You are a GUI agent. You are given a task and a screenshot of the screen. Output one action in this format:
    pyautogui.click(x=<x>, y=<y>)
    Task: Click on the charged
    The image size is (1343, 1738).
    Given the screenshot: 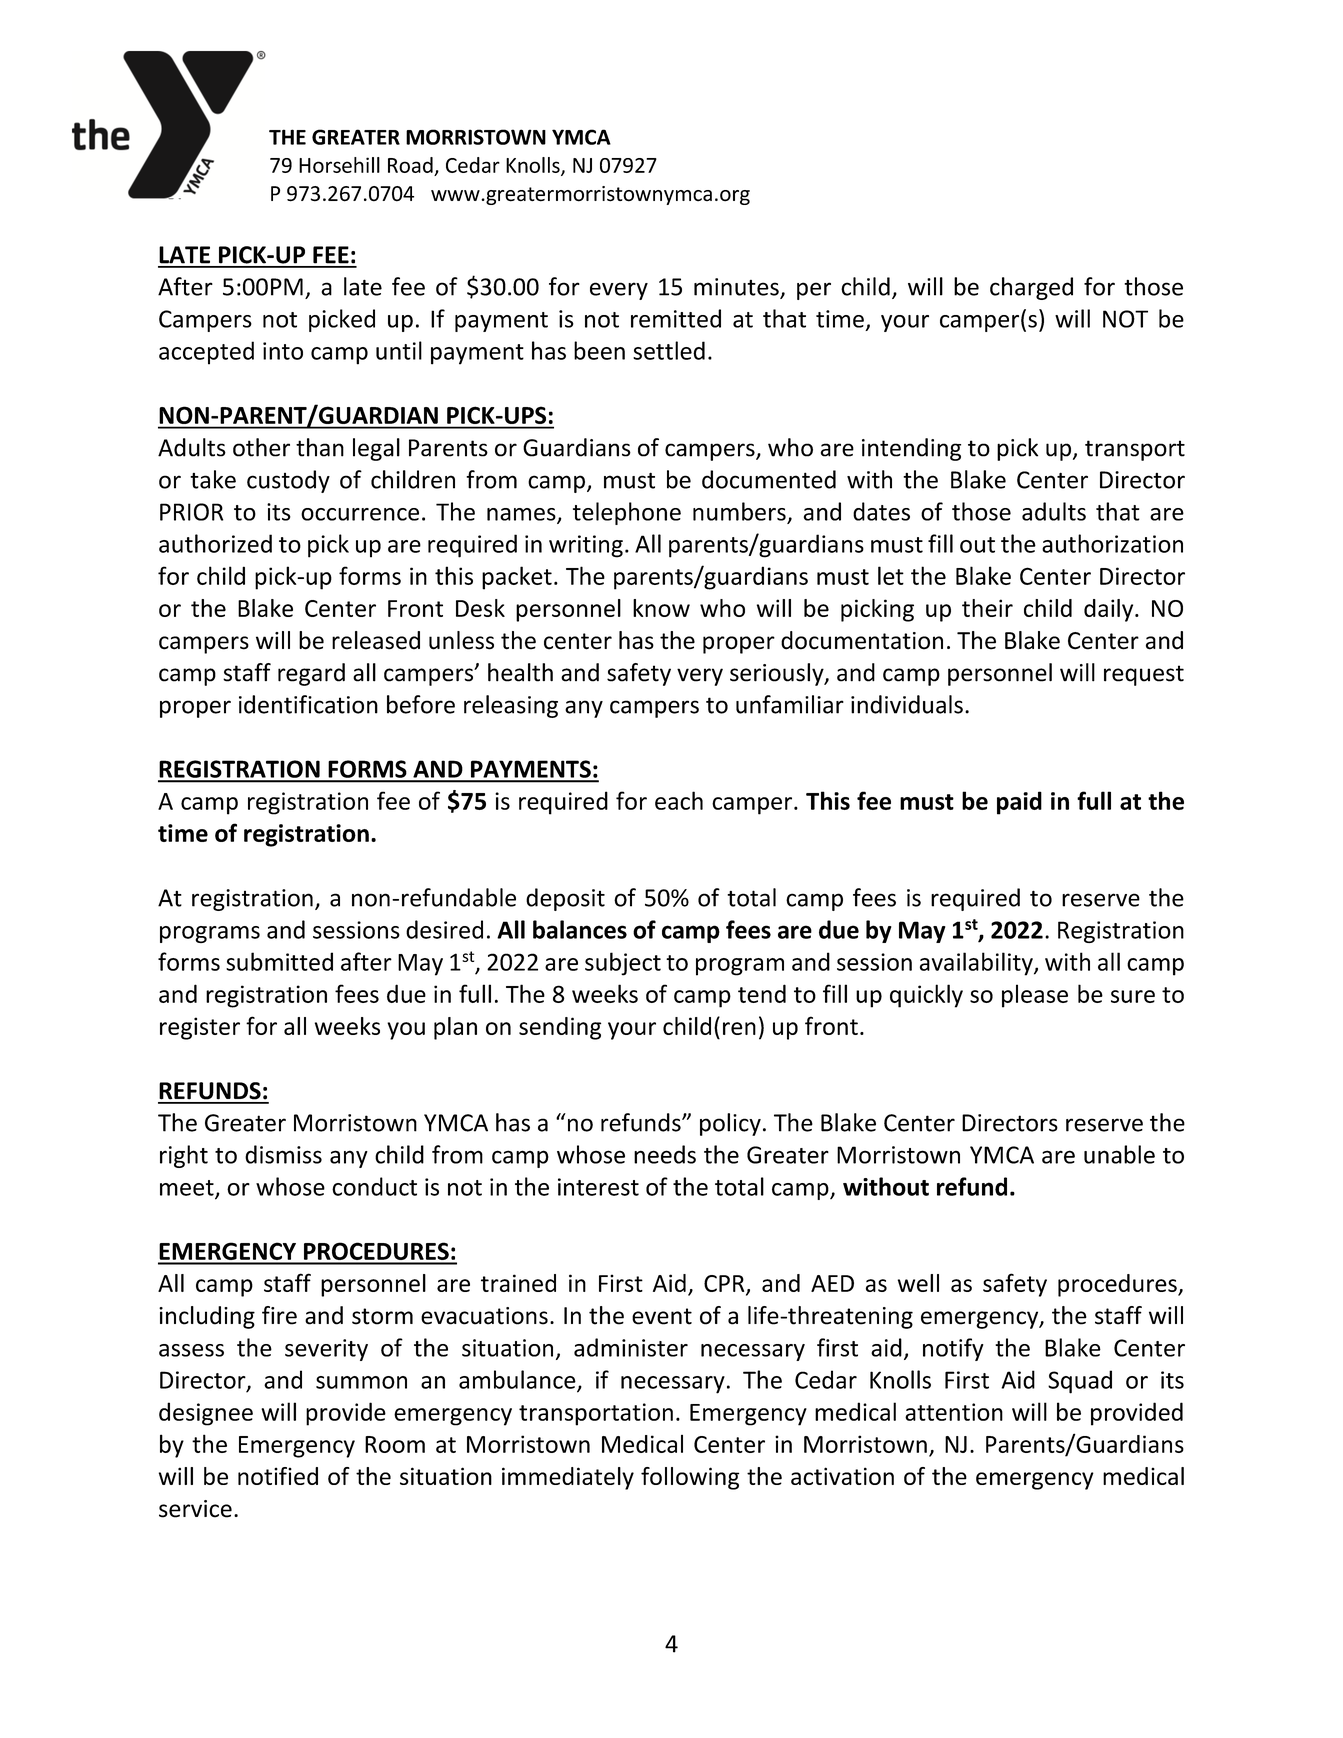 What is the action you would take?
    pyautogui.click(x=1031, y=288)
